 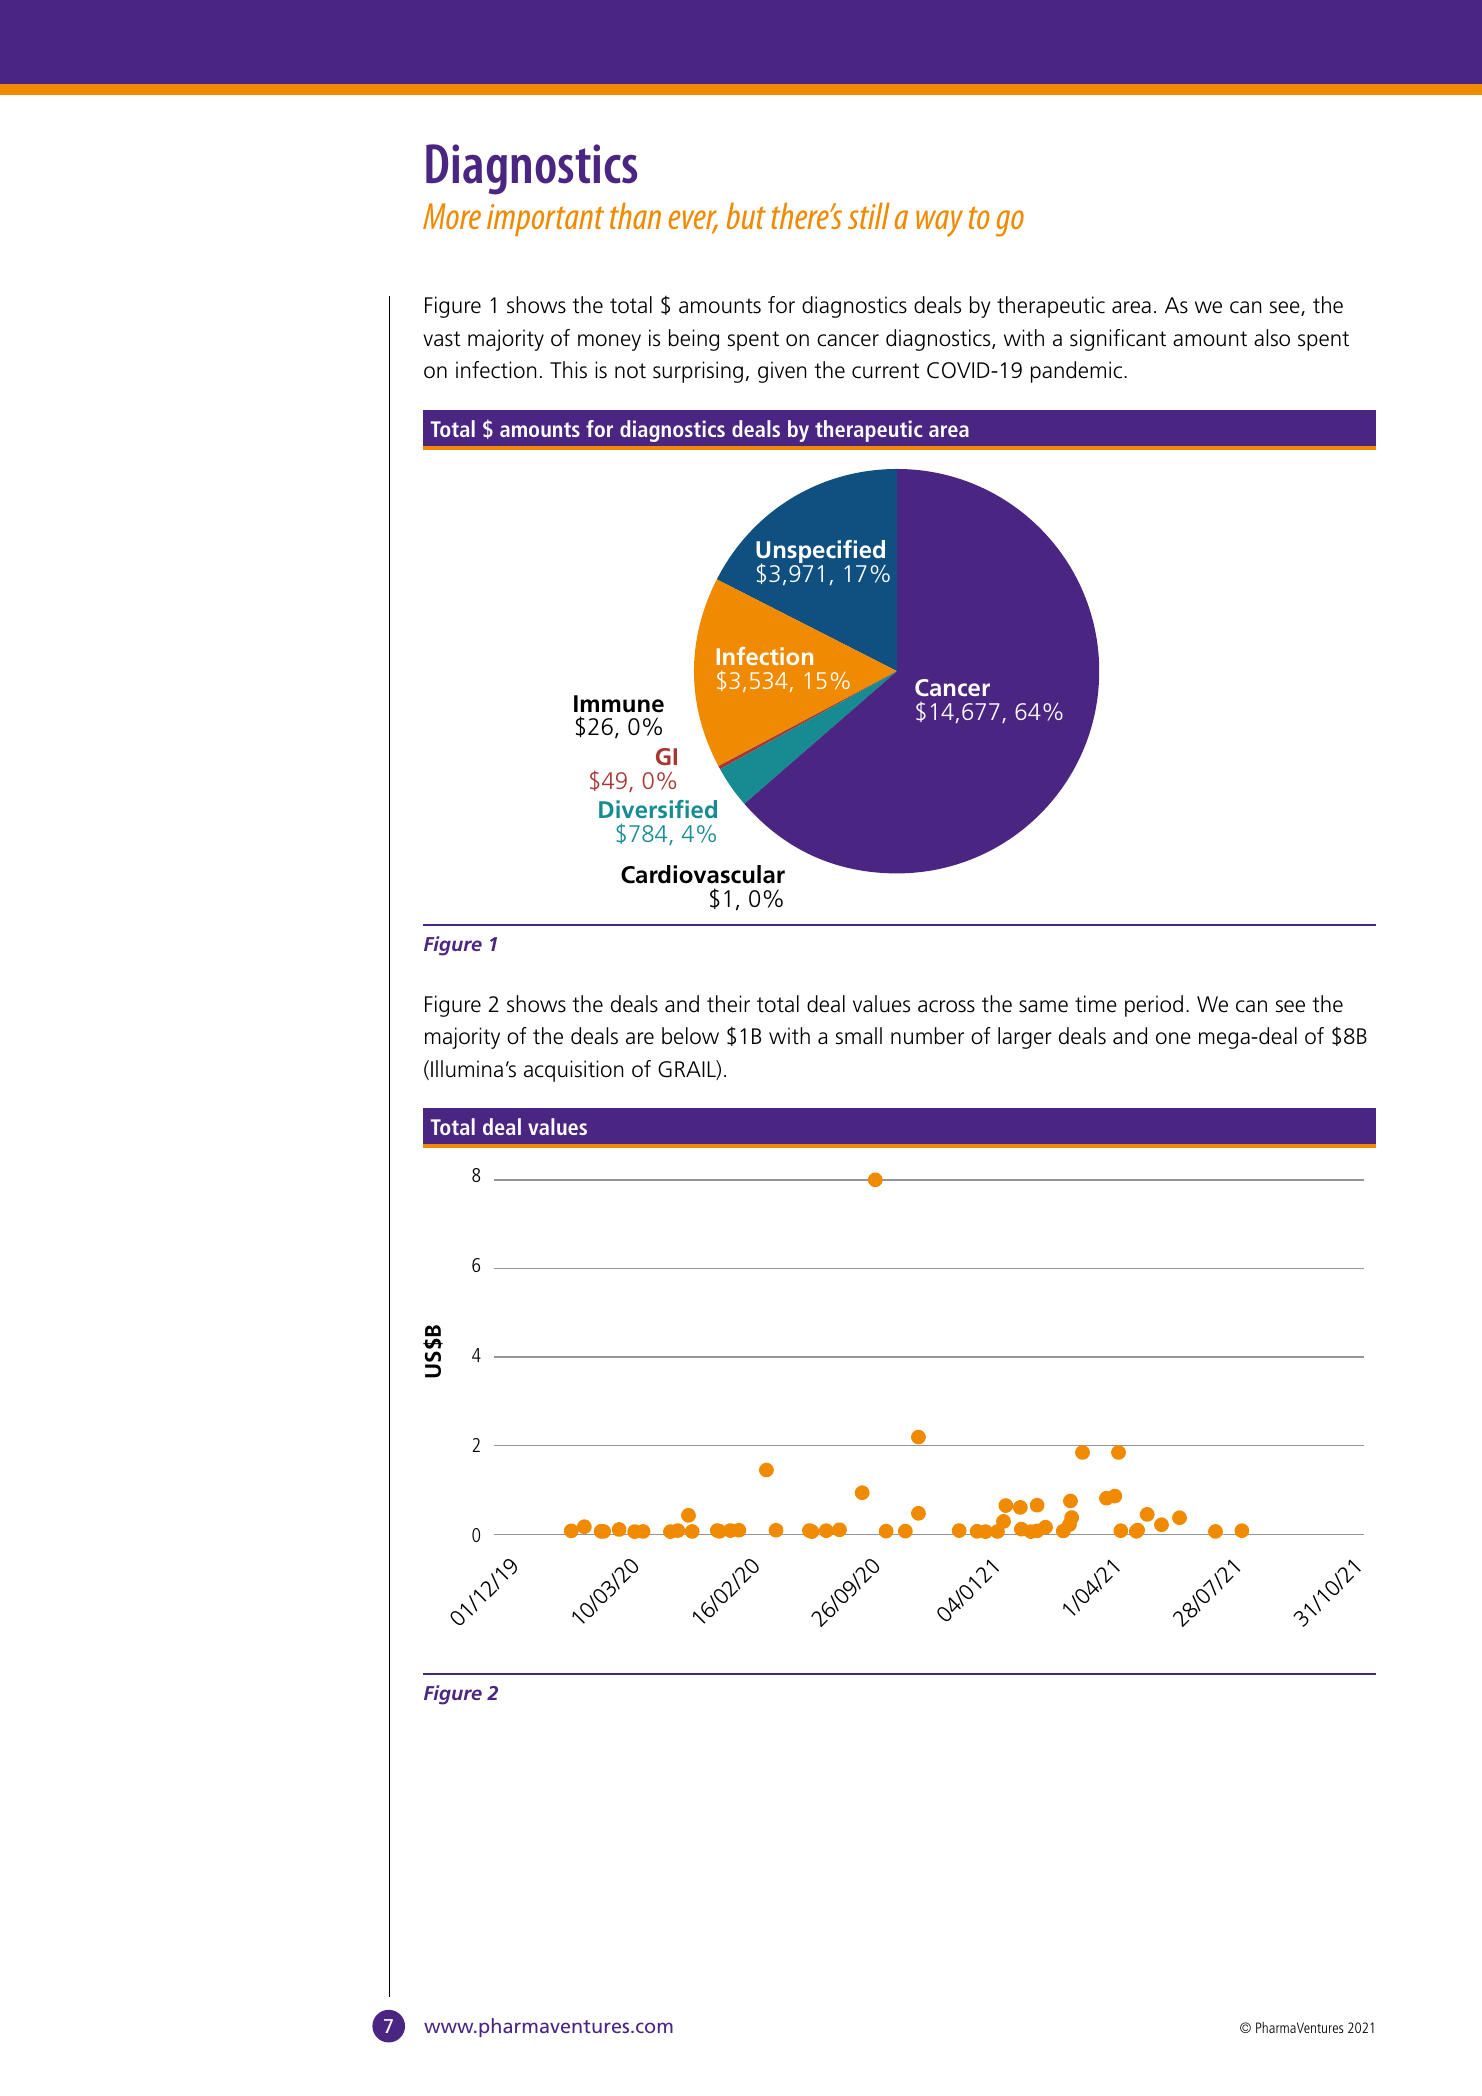 What do you see at coordinates (545, 220) in the page?
I see `important` at bounding box center [545, 220].
